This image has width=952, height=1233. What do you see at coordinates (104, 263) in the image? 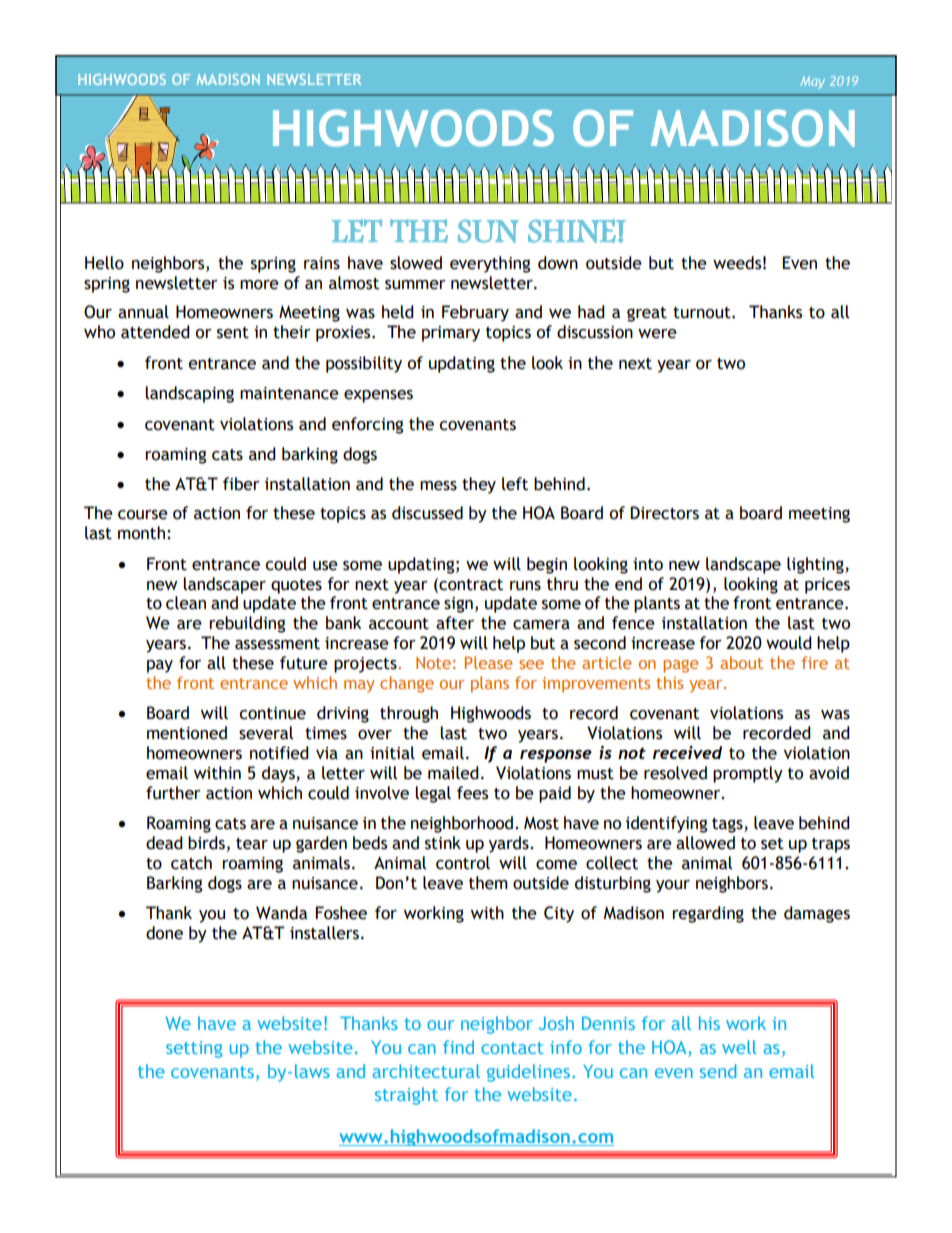
I see `Hello` at bounding box center [104, 263].
